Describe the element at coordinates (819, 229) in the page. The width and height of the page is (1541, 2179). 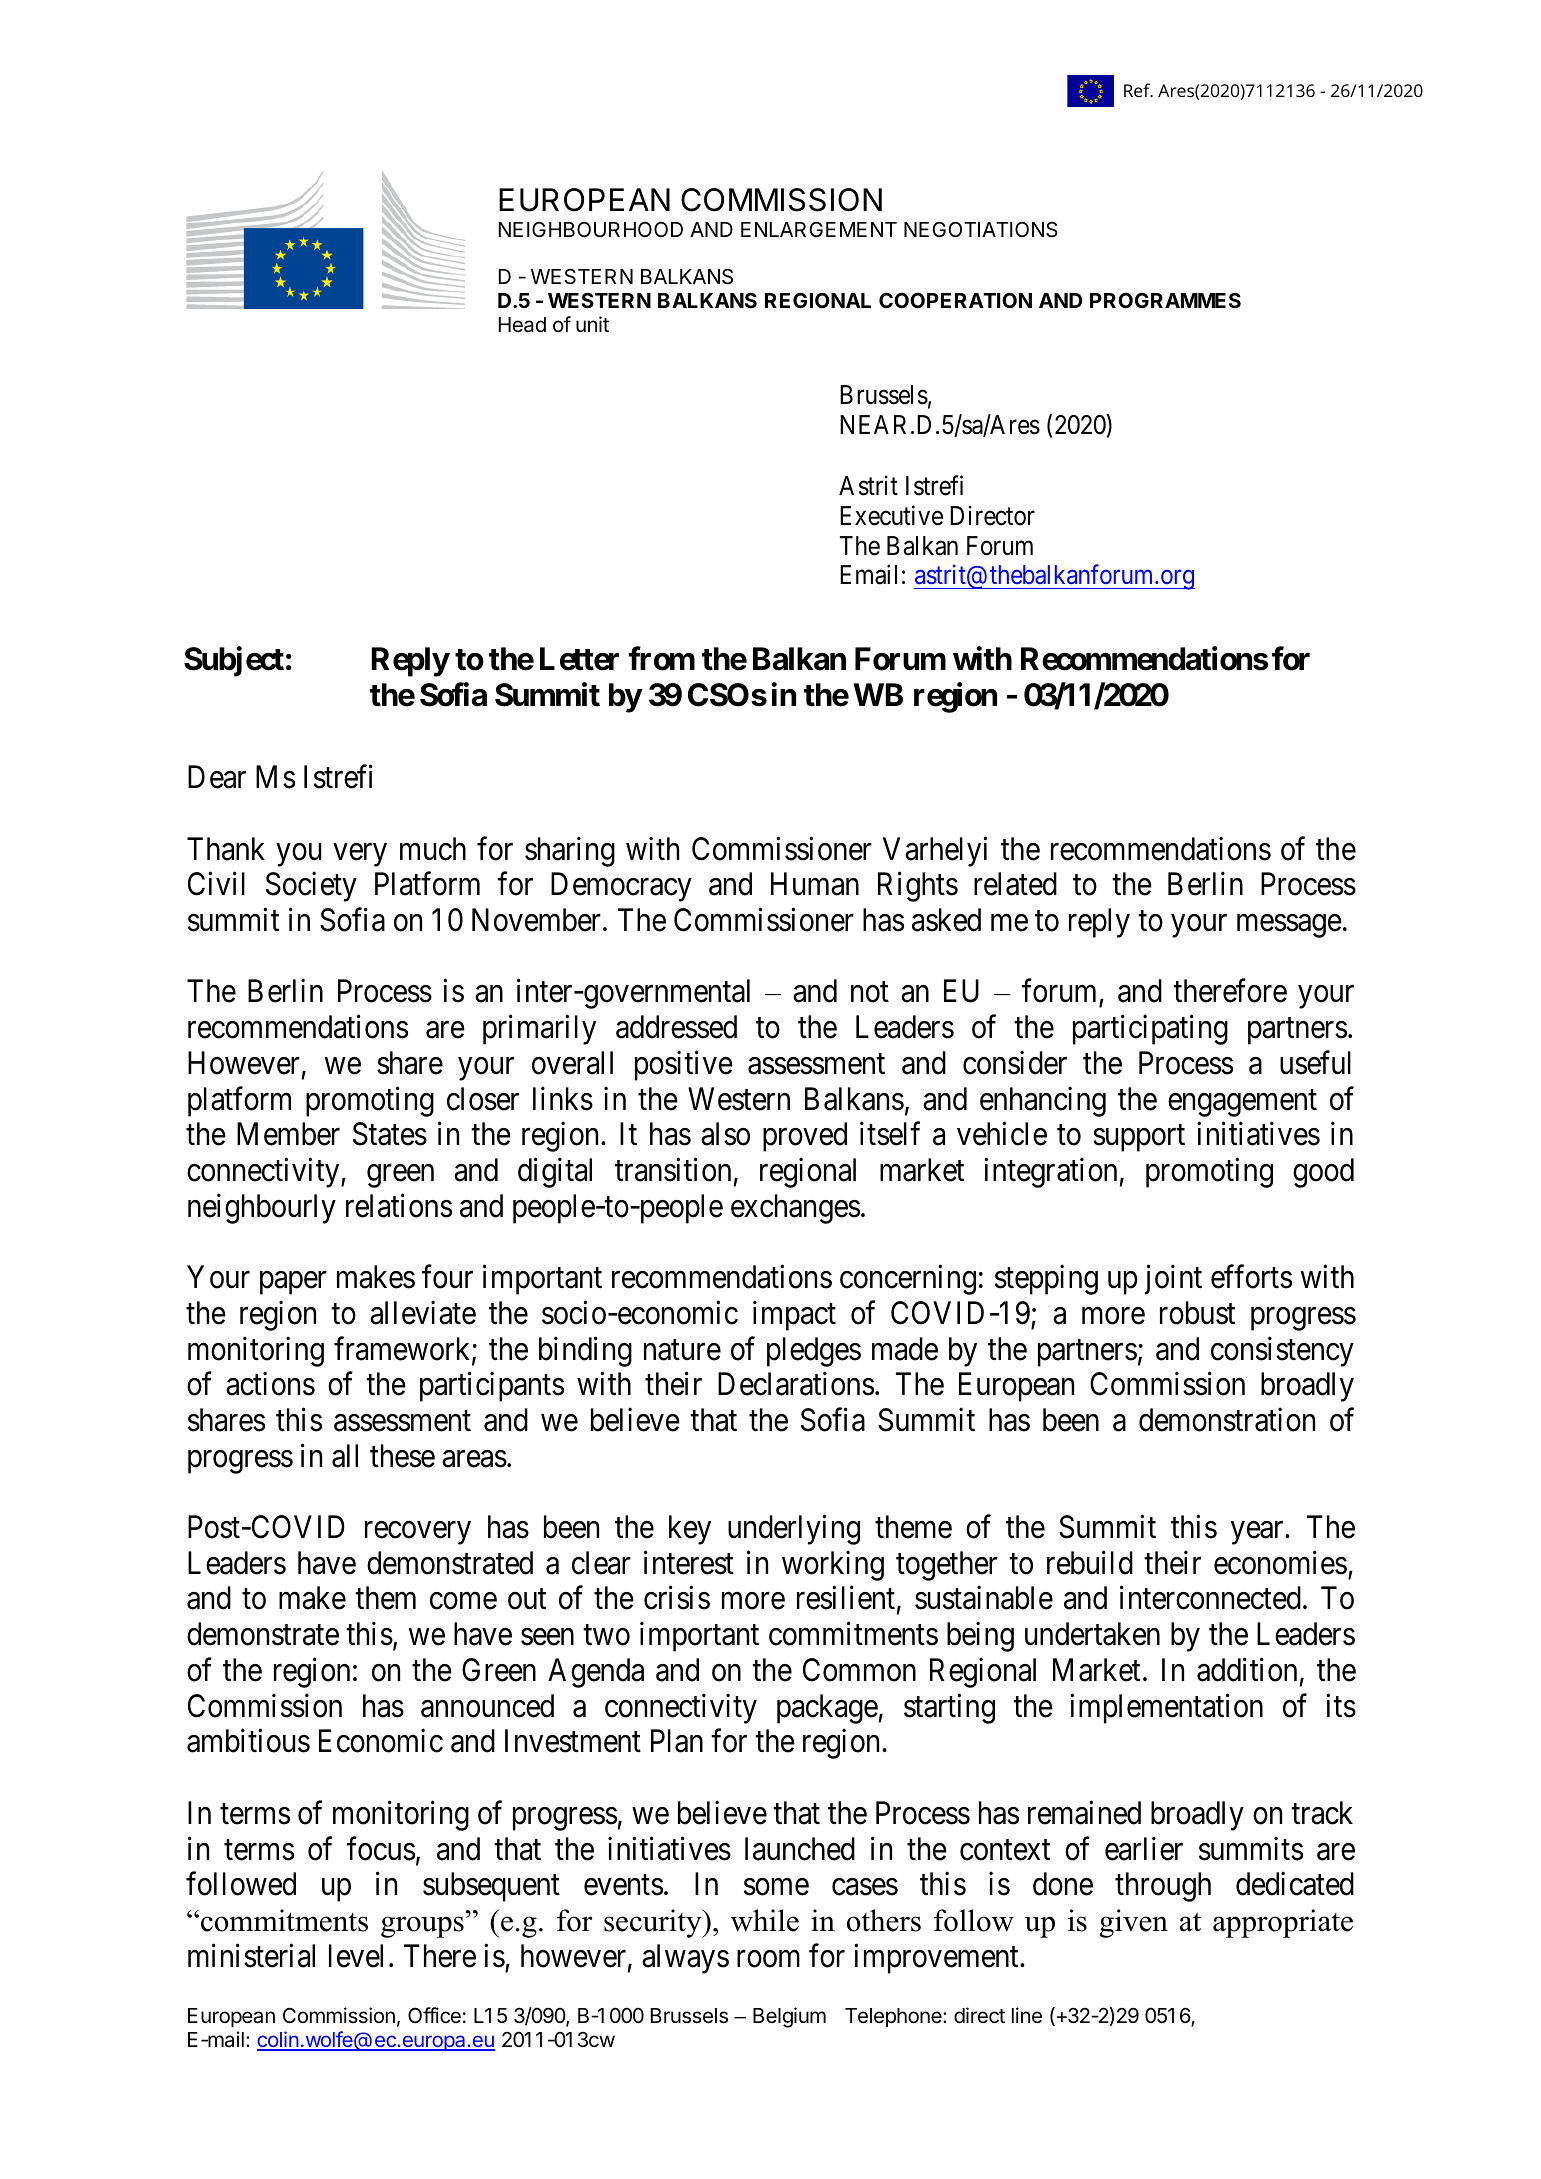
I see `ENLARGEMENT` at that location.
